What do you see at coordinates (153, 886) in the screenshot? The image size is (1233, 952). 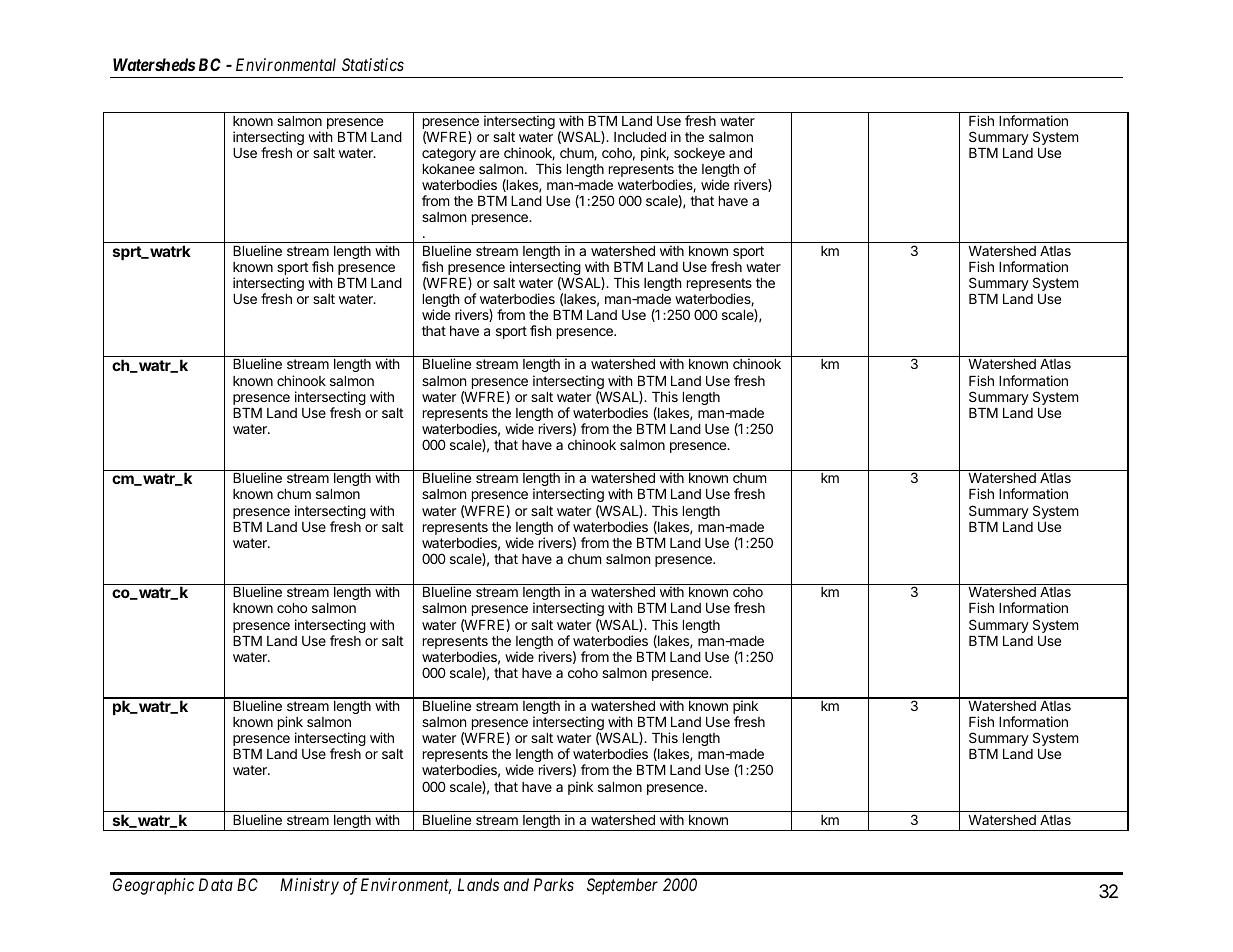 I see `Geographic` at bounding box center [153, 886].
